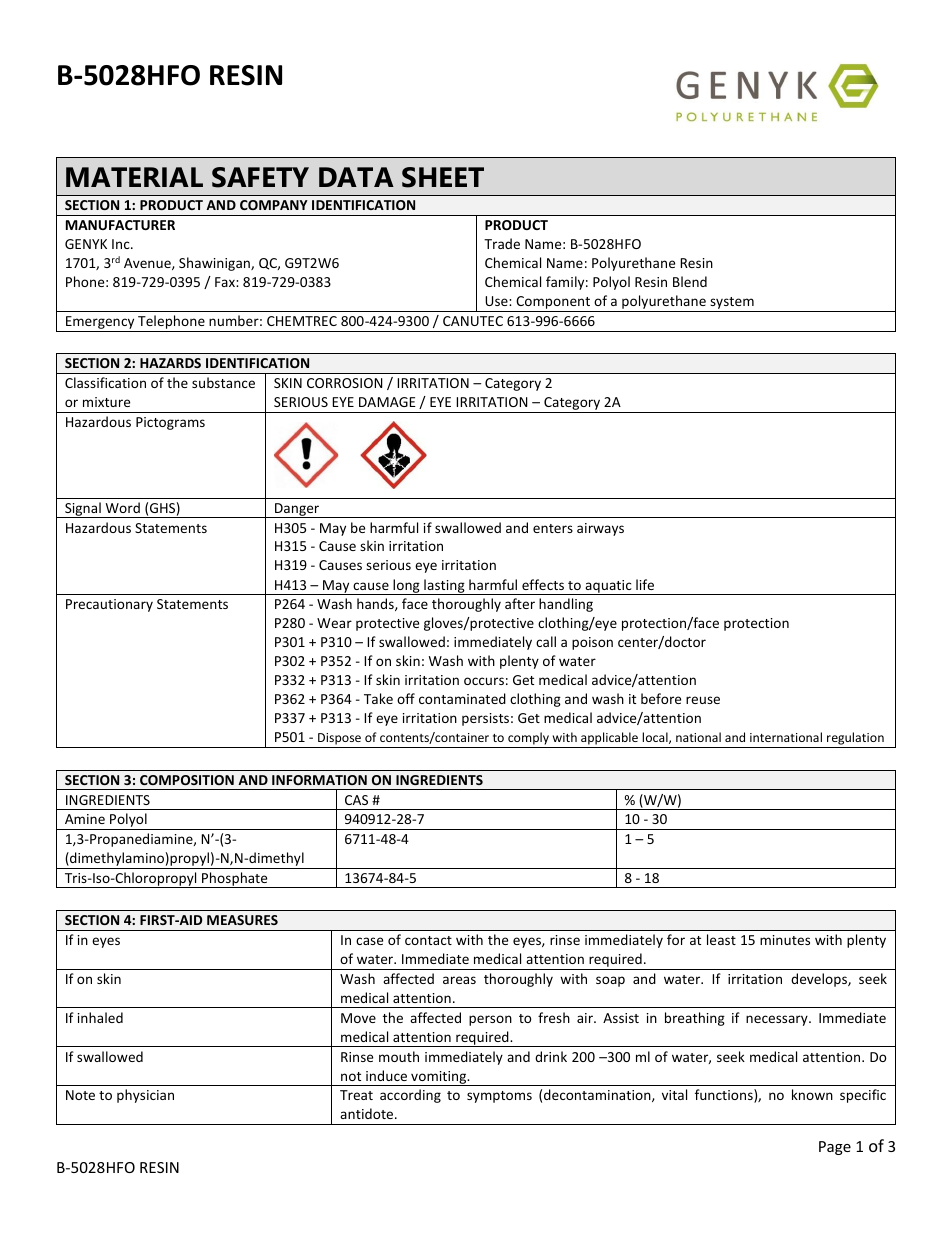 Image resolution: width=952 pixels, height=1233 pixels. I want to click on COMPOSITION, so click(187, 780).
